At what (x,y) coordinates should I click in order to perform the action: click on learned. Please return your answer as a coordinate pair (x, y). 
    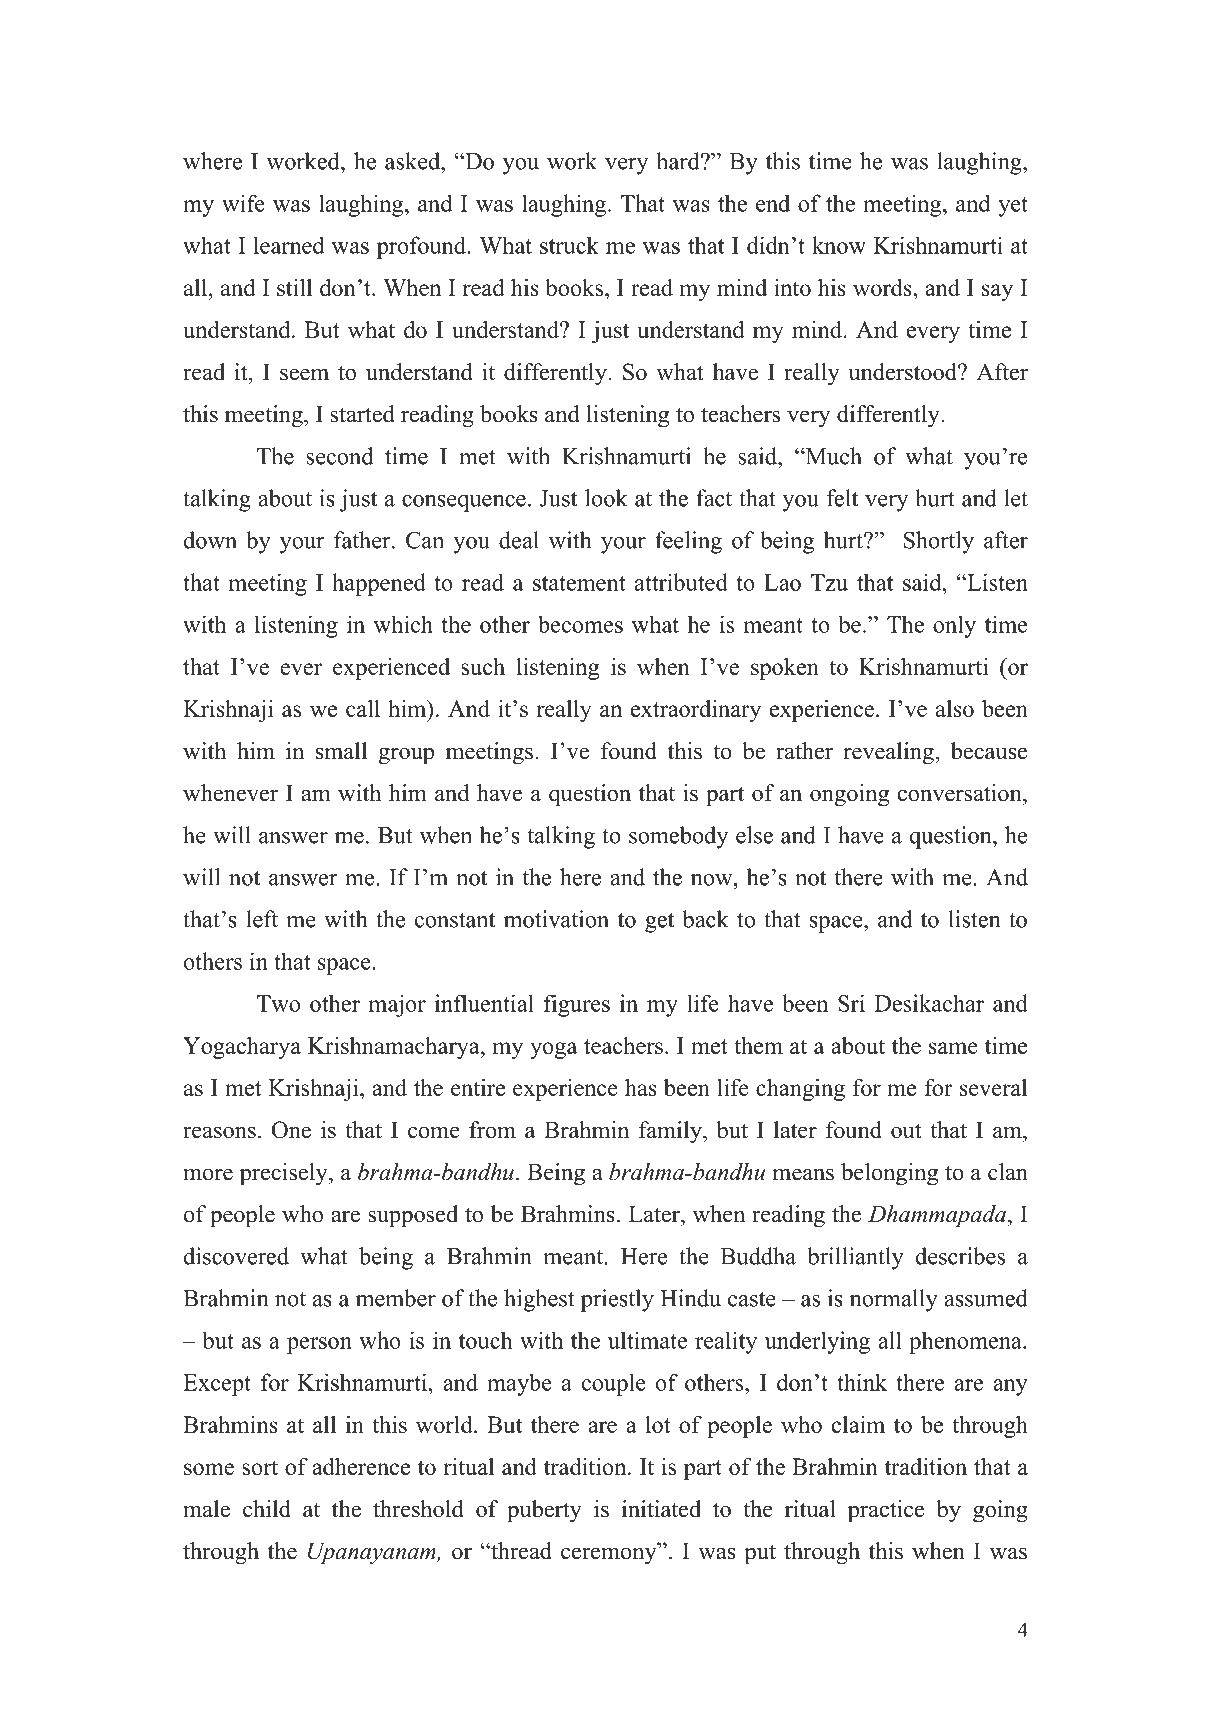
    Looking at the image, I should click on (289, 245).
